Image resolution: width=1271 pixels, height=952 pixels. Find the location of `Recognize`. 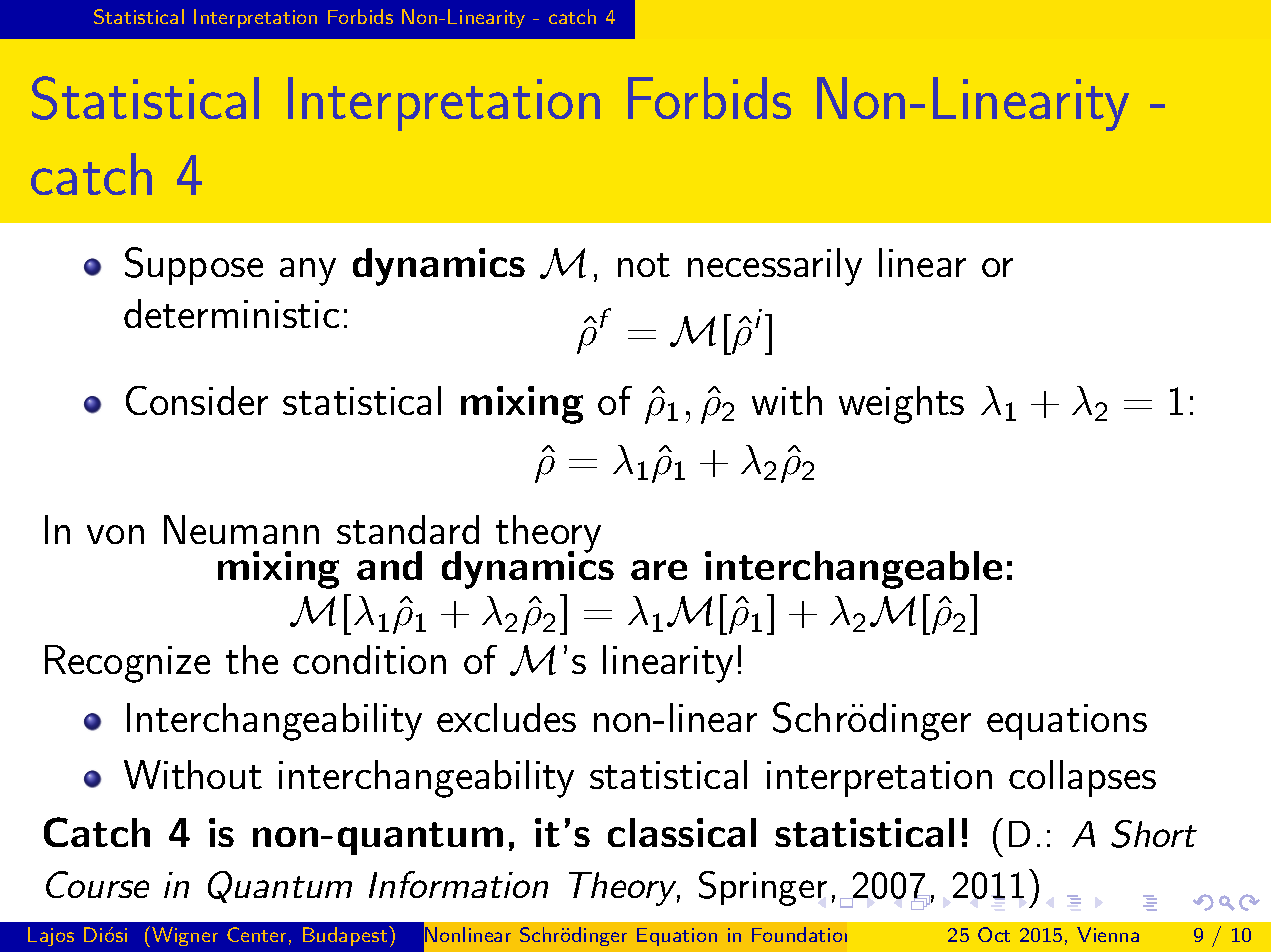

Recognize is located at coordinates (127, 664).
